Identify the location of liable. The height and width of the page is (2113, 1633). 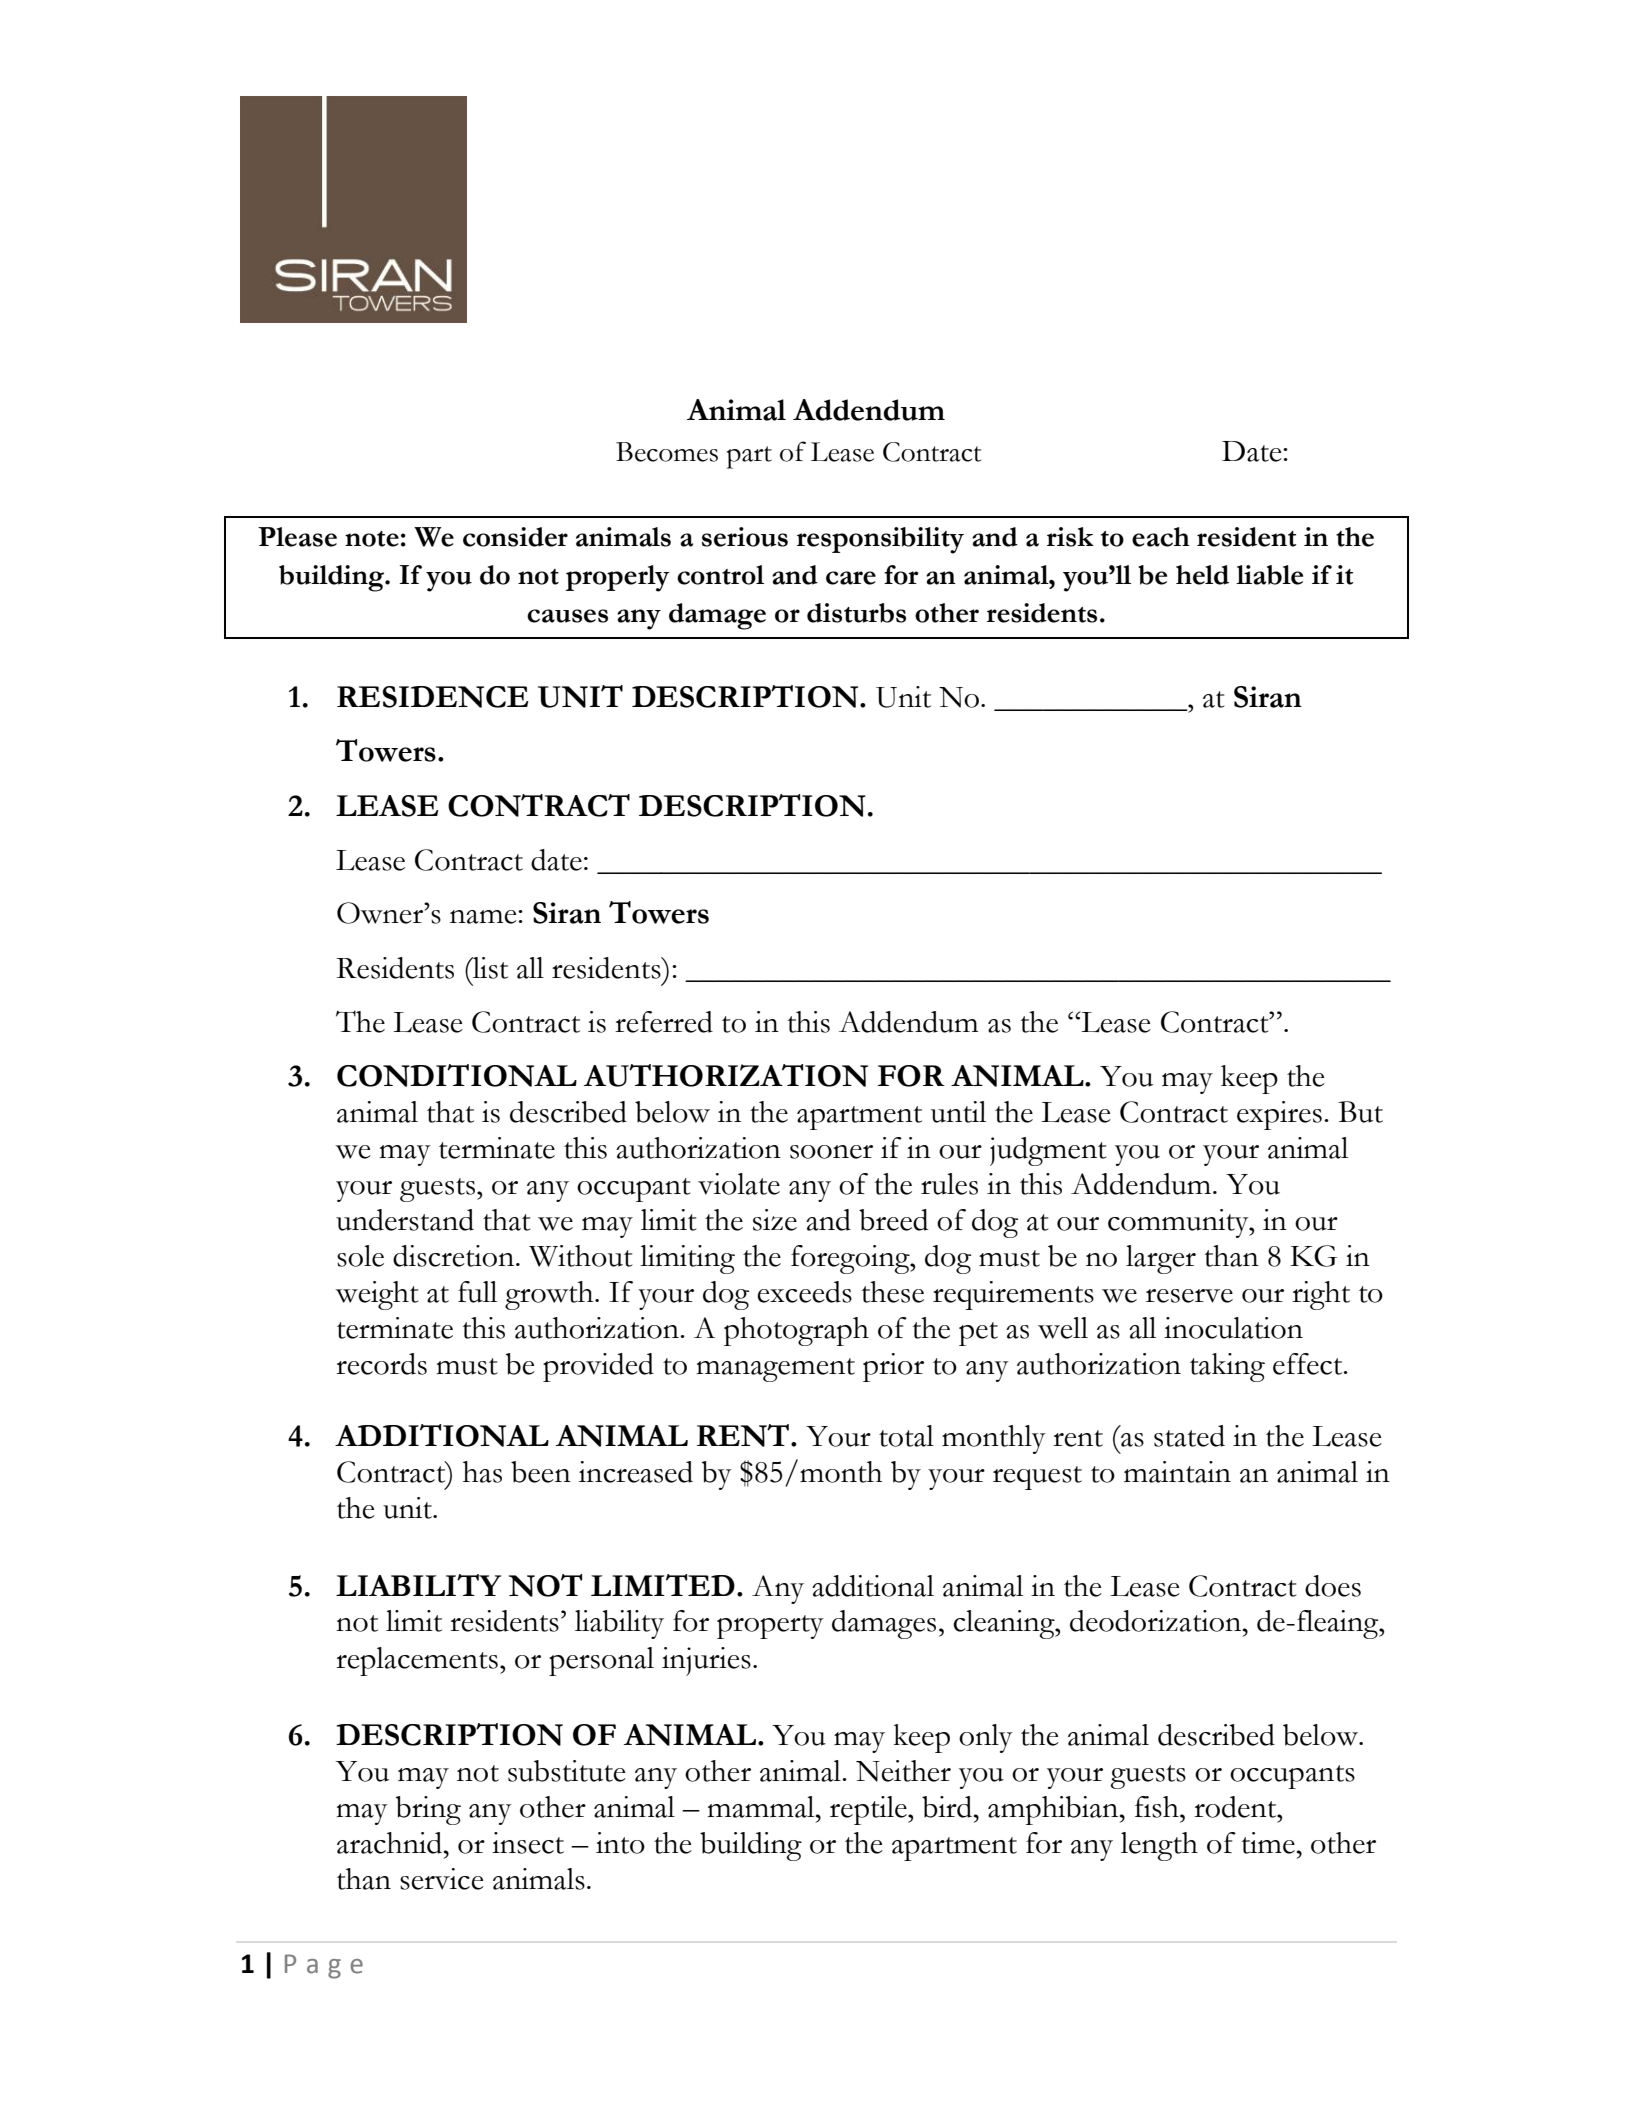
(1269, 575).
